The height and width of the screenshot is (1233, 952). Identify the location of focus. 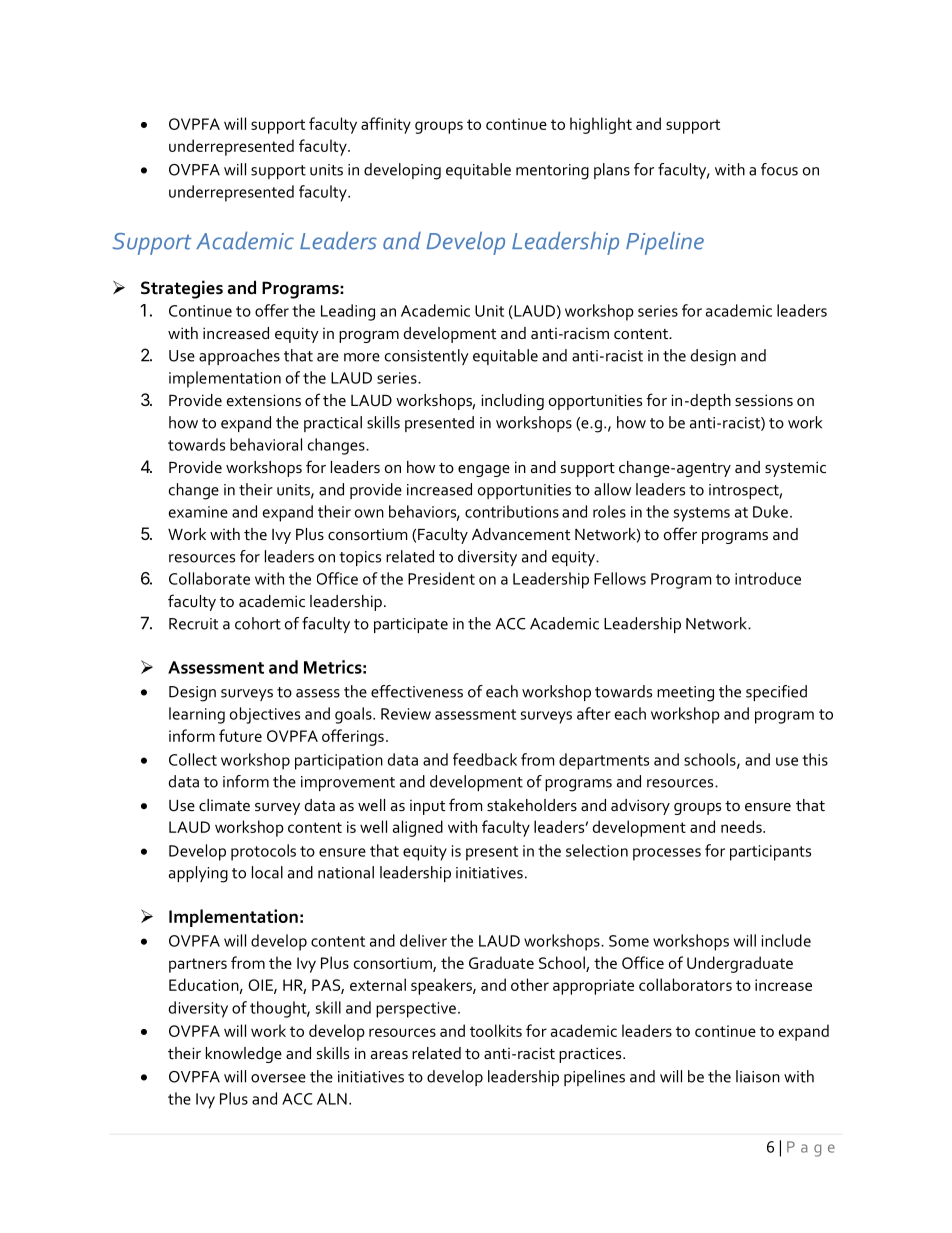
(779, 169).
